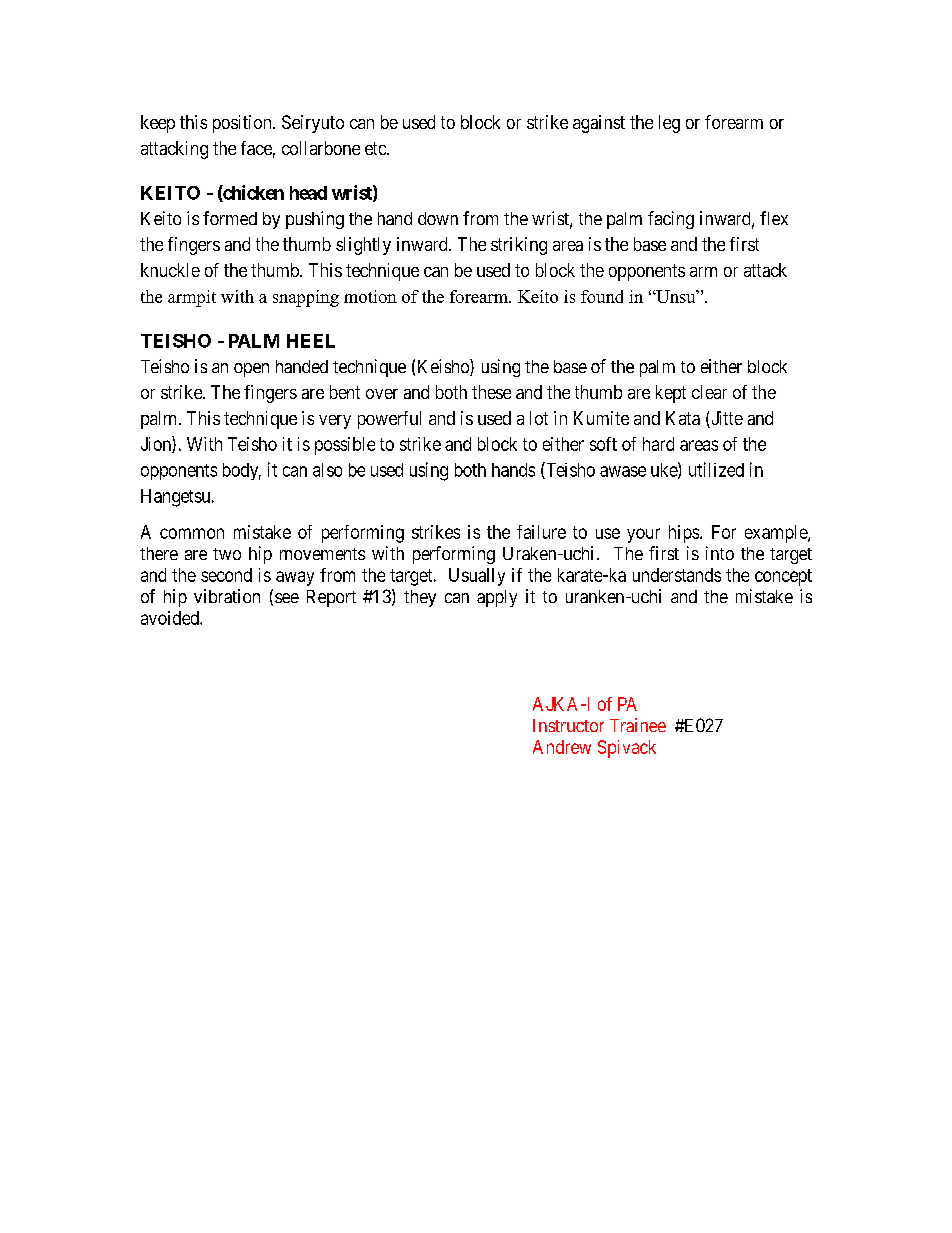  Describe the element at coordinates (230, 218) in the page. I see `formed` at that location.
